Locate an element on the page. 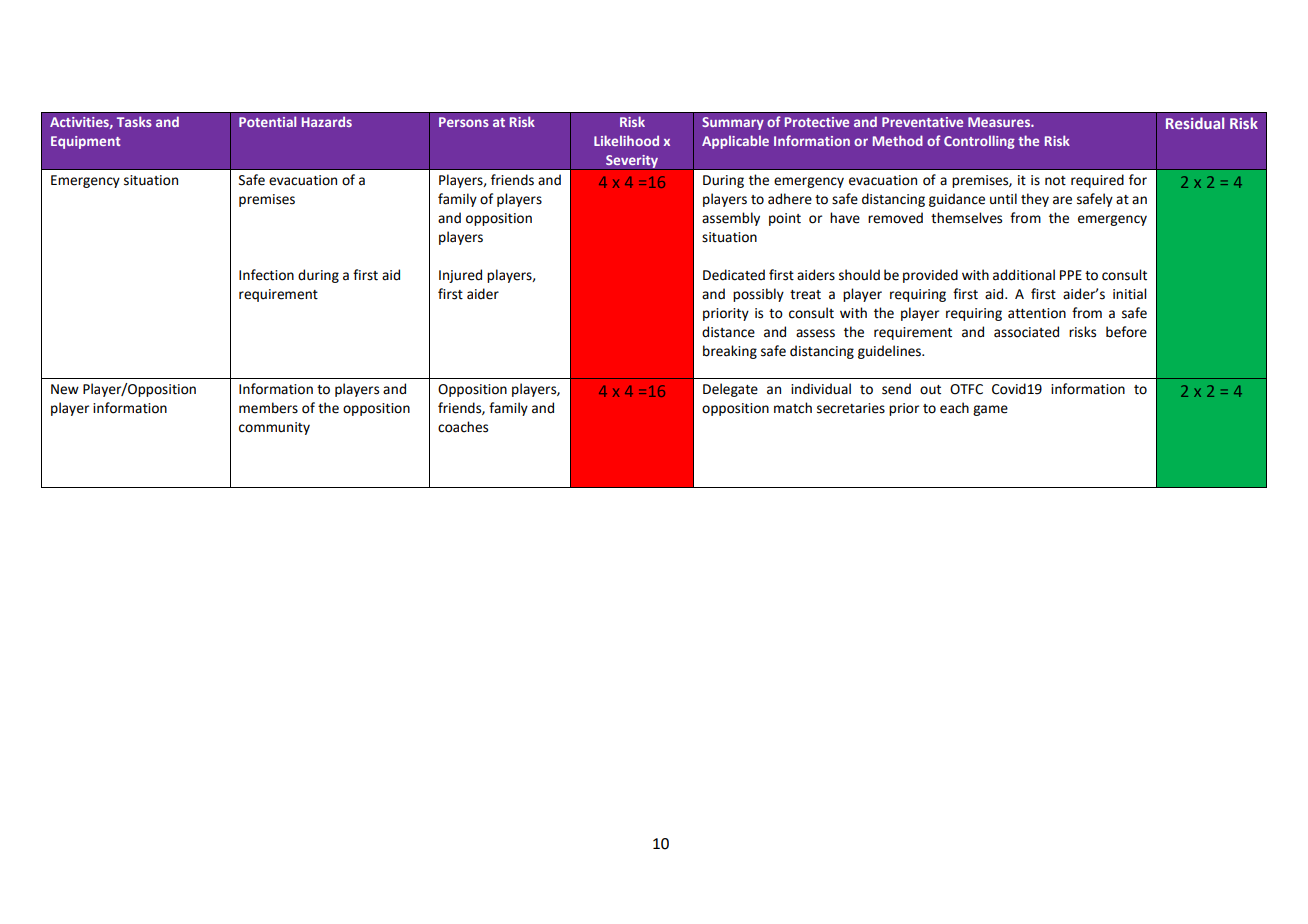 The height and width of the image is (924, 1308). Infection is located at coordinates (266, 275).
